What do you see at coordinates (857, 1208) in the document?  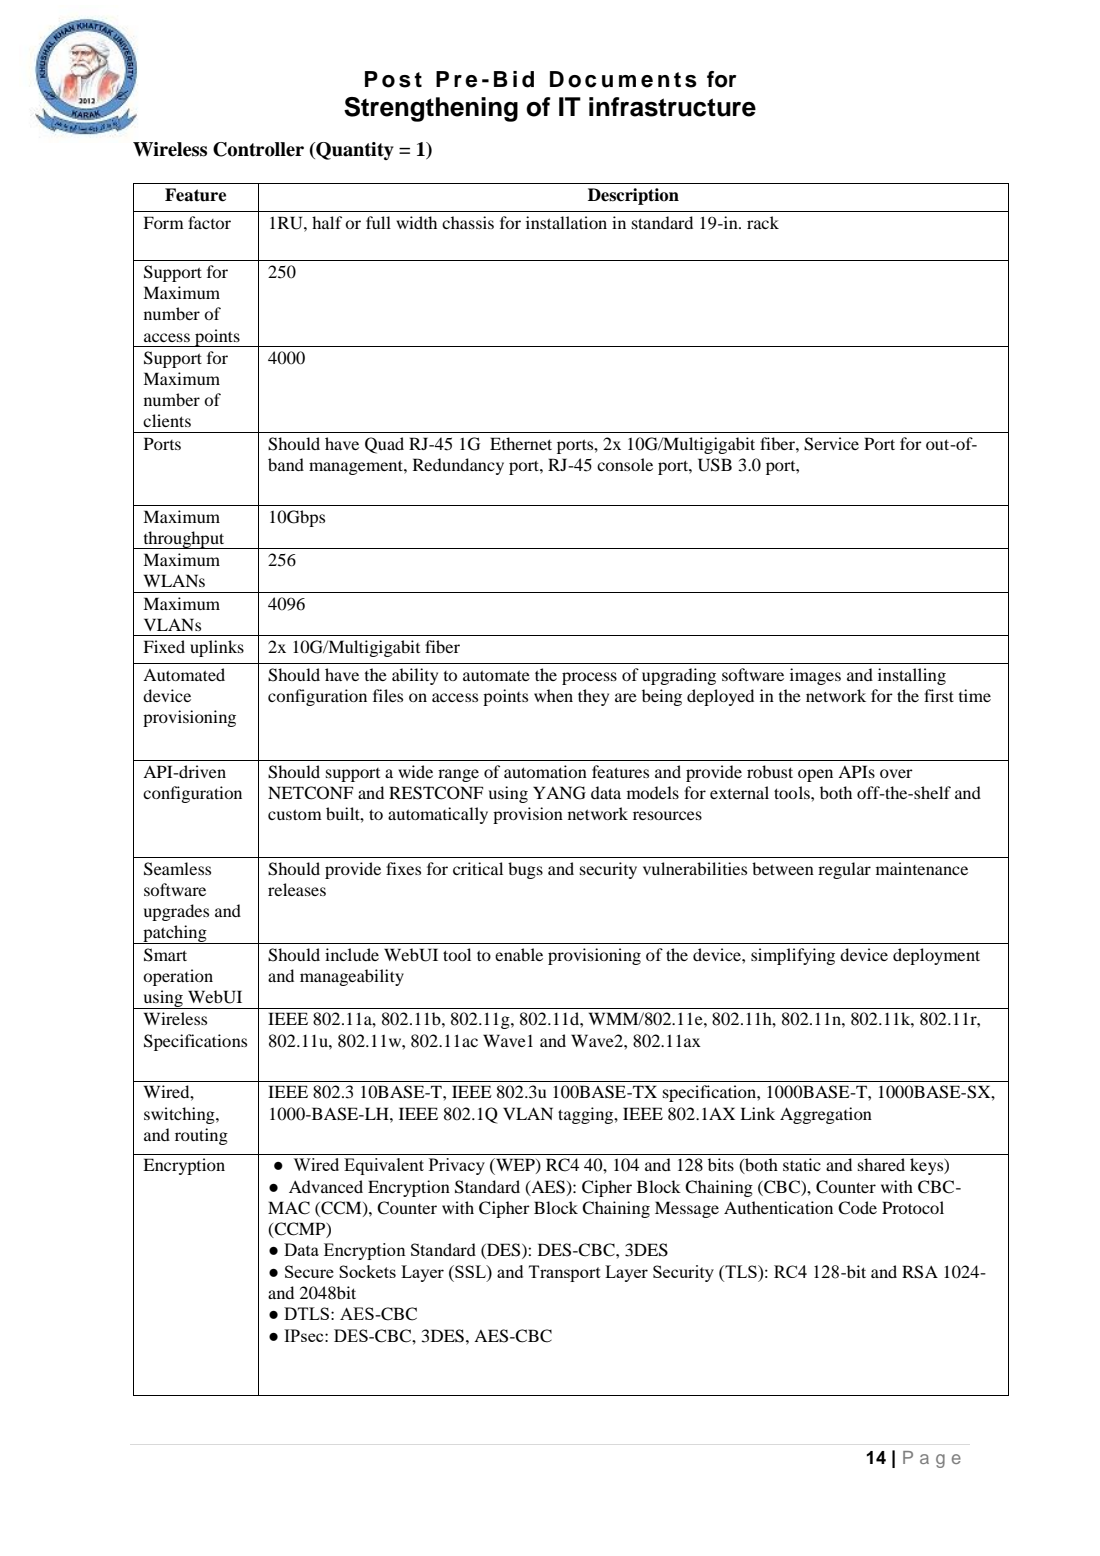 I see `Code` at bounding box center [857, 1208].
